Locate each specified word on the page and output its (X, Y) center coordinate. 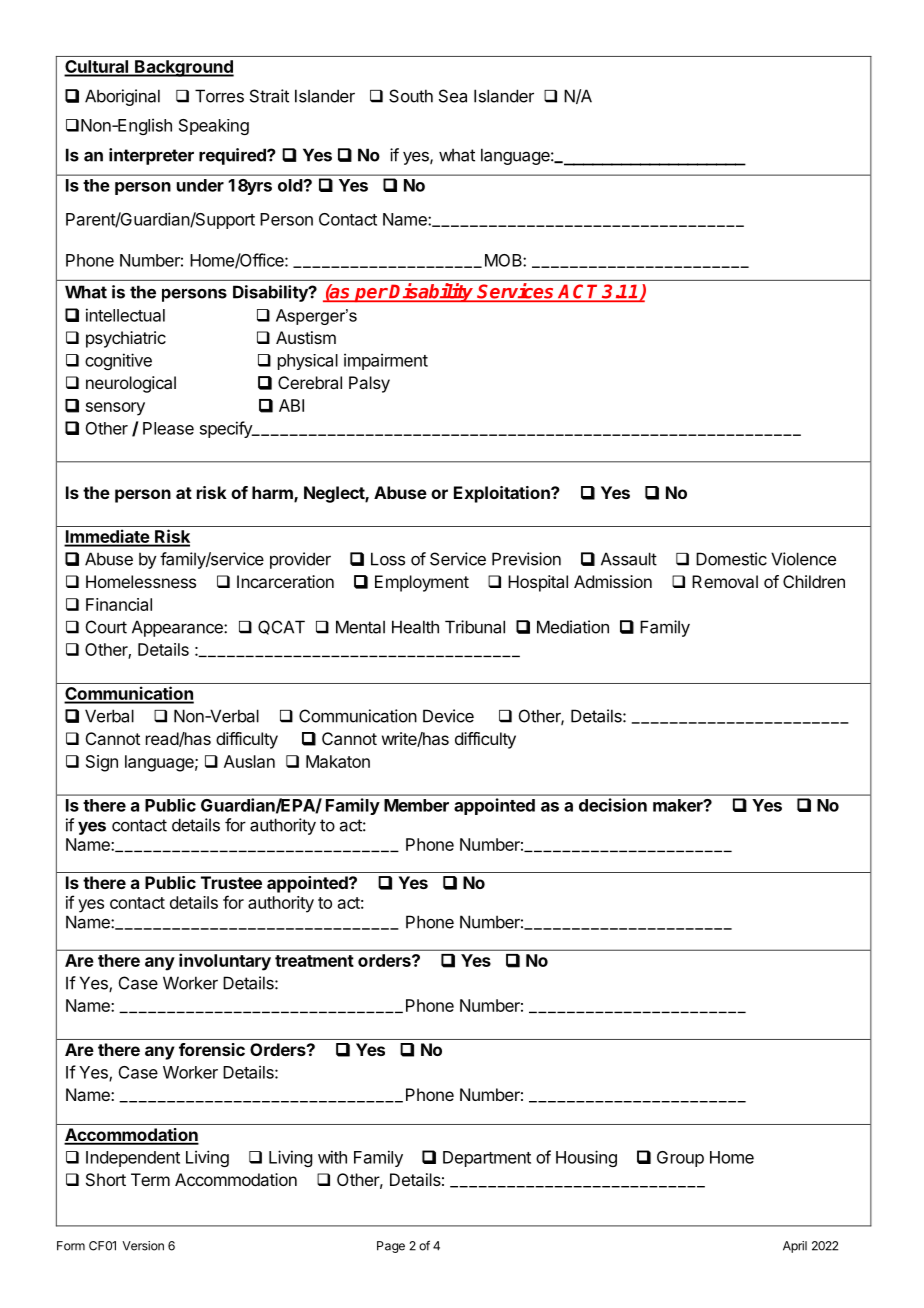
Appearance (178, 628)
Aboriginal (122, 97)
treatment (314, 961)
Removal (725, 581)
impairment (386, 361)
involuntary (225, 962)
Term (150, 1179)
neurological (131, 384)
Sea (453, 96)
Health (415, 627)
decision (613, 805)
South (411, 96)
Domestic (731, 559)
